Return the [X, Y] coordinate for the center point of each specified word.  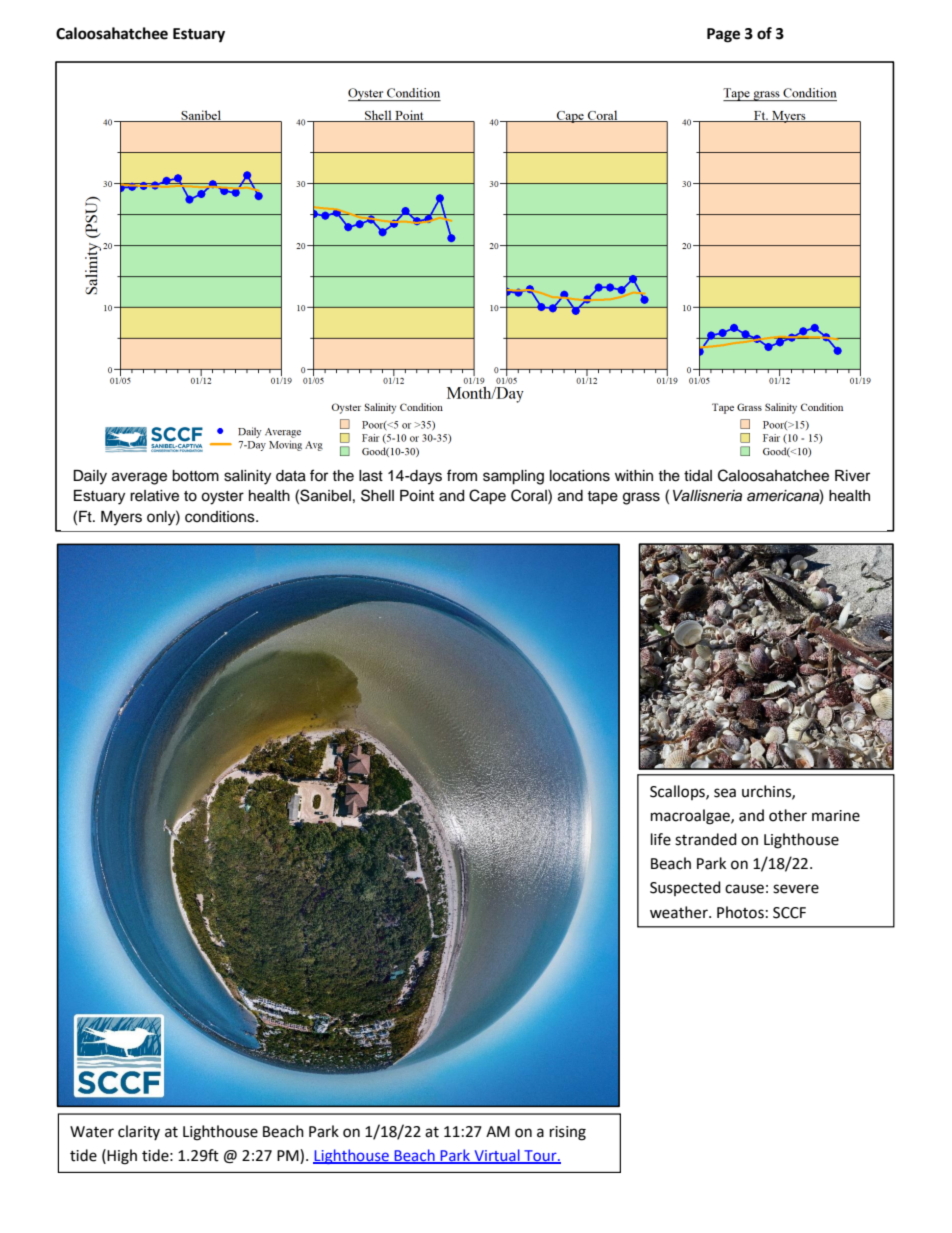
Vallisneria [707, 496]
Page [723, 35]
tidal [698, 476]
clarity [139, 1132]
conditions [221, 517]
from [462, 475]
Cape [487, 497]
